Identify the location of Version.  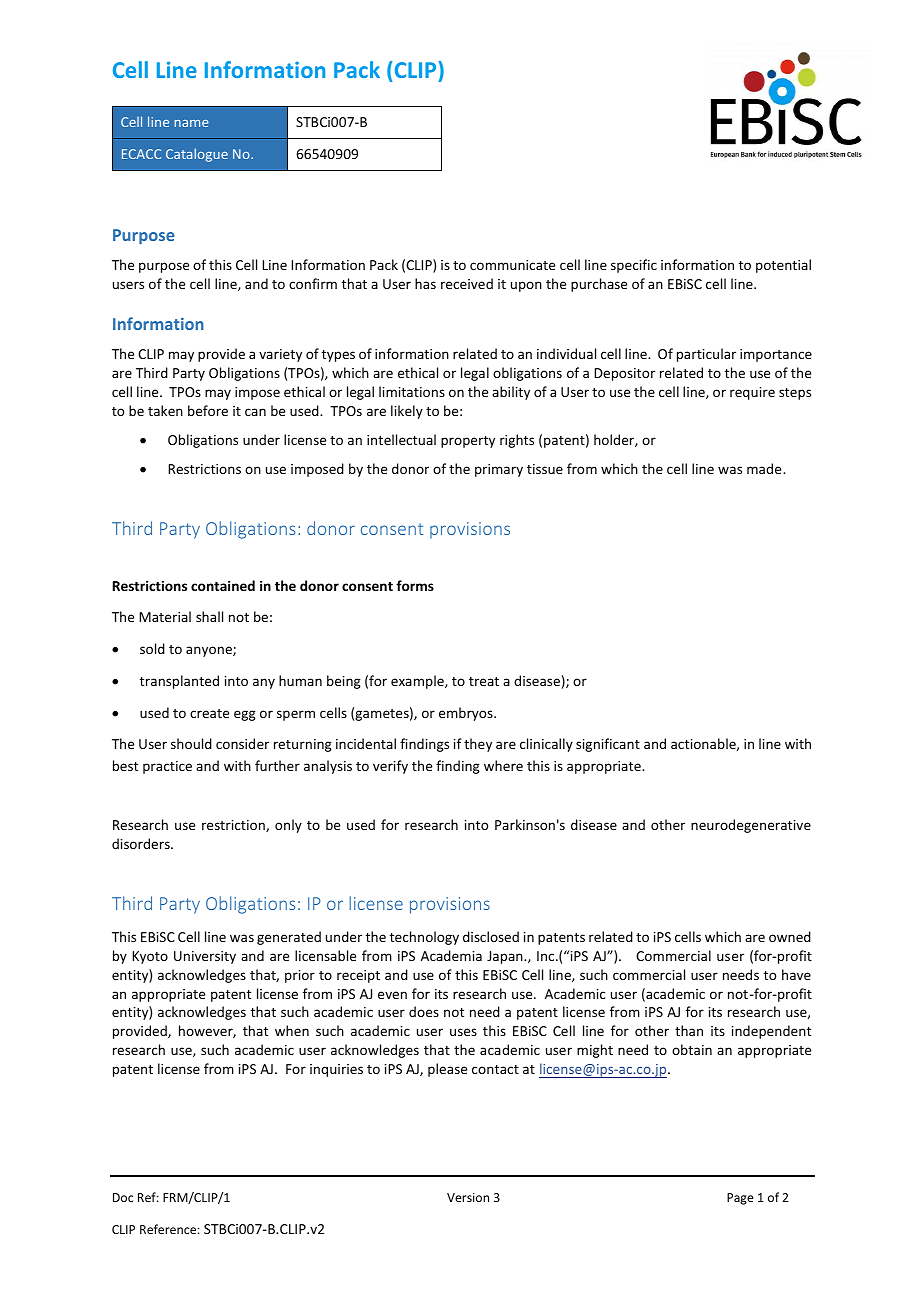
(468, 1197).
